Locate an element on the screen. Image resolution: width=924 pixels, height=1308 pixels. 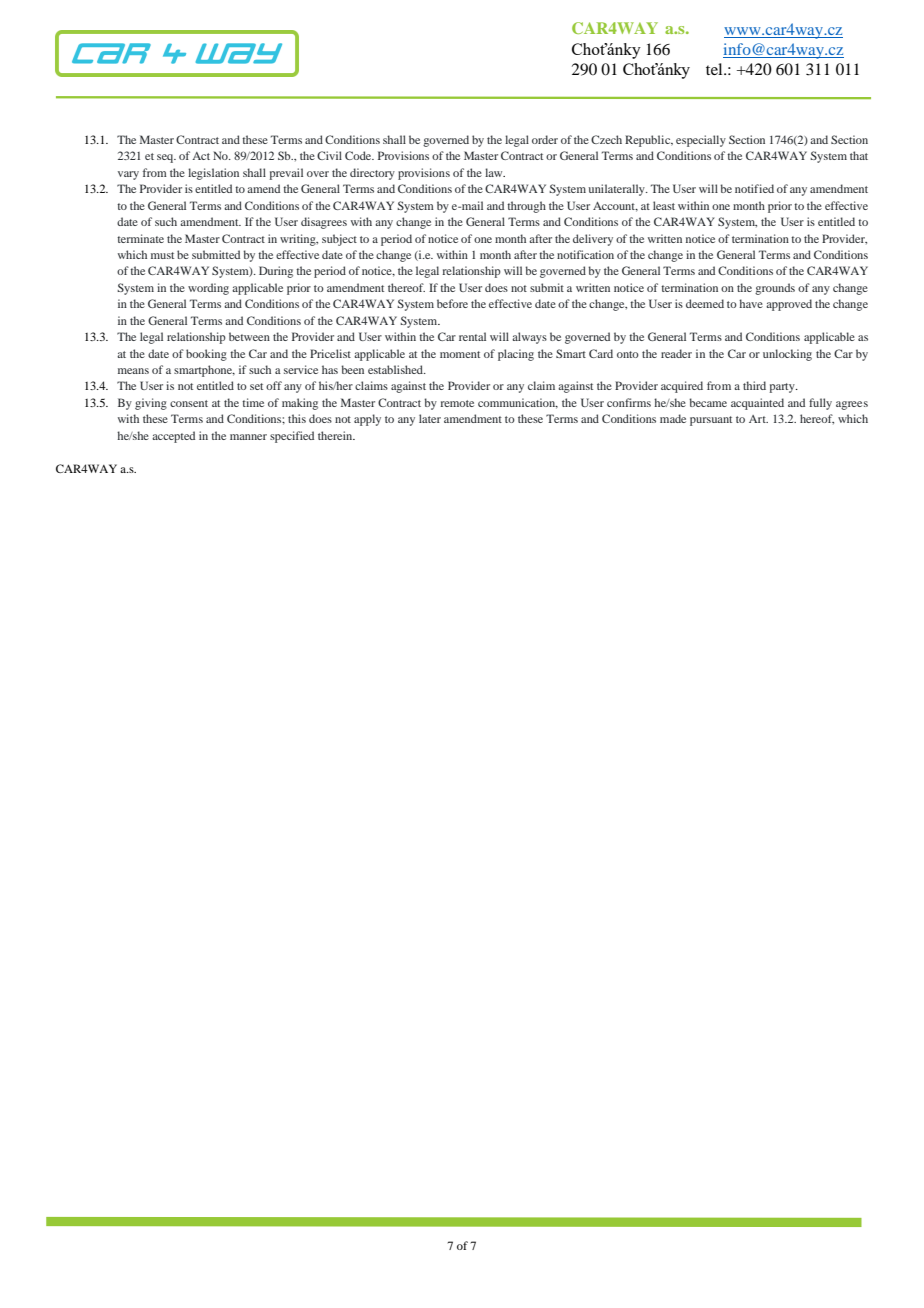
notification is located at coordinates (585, 254).
